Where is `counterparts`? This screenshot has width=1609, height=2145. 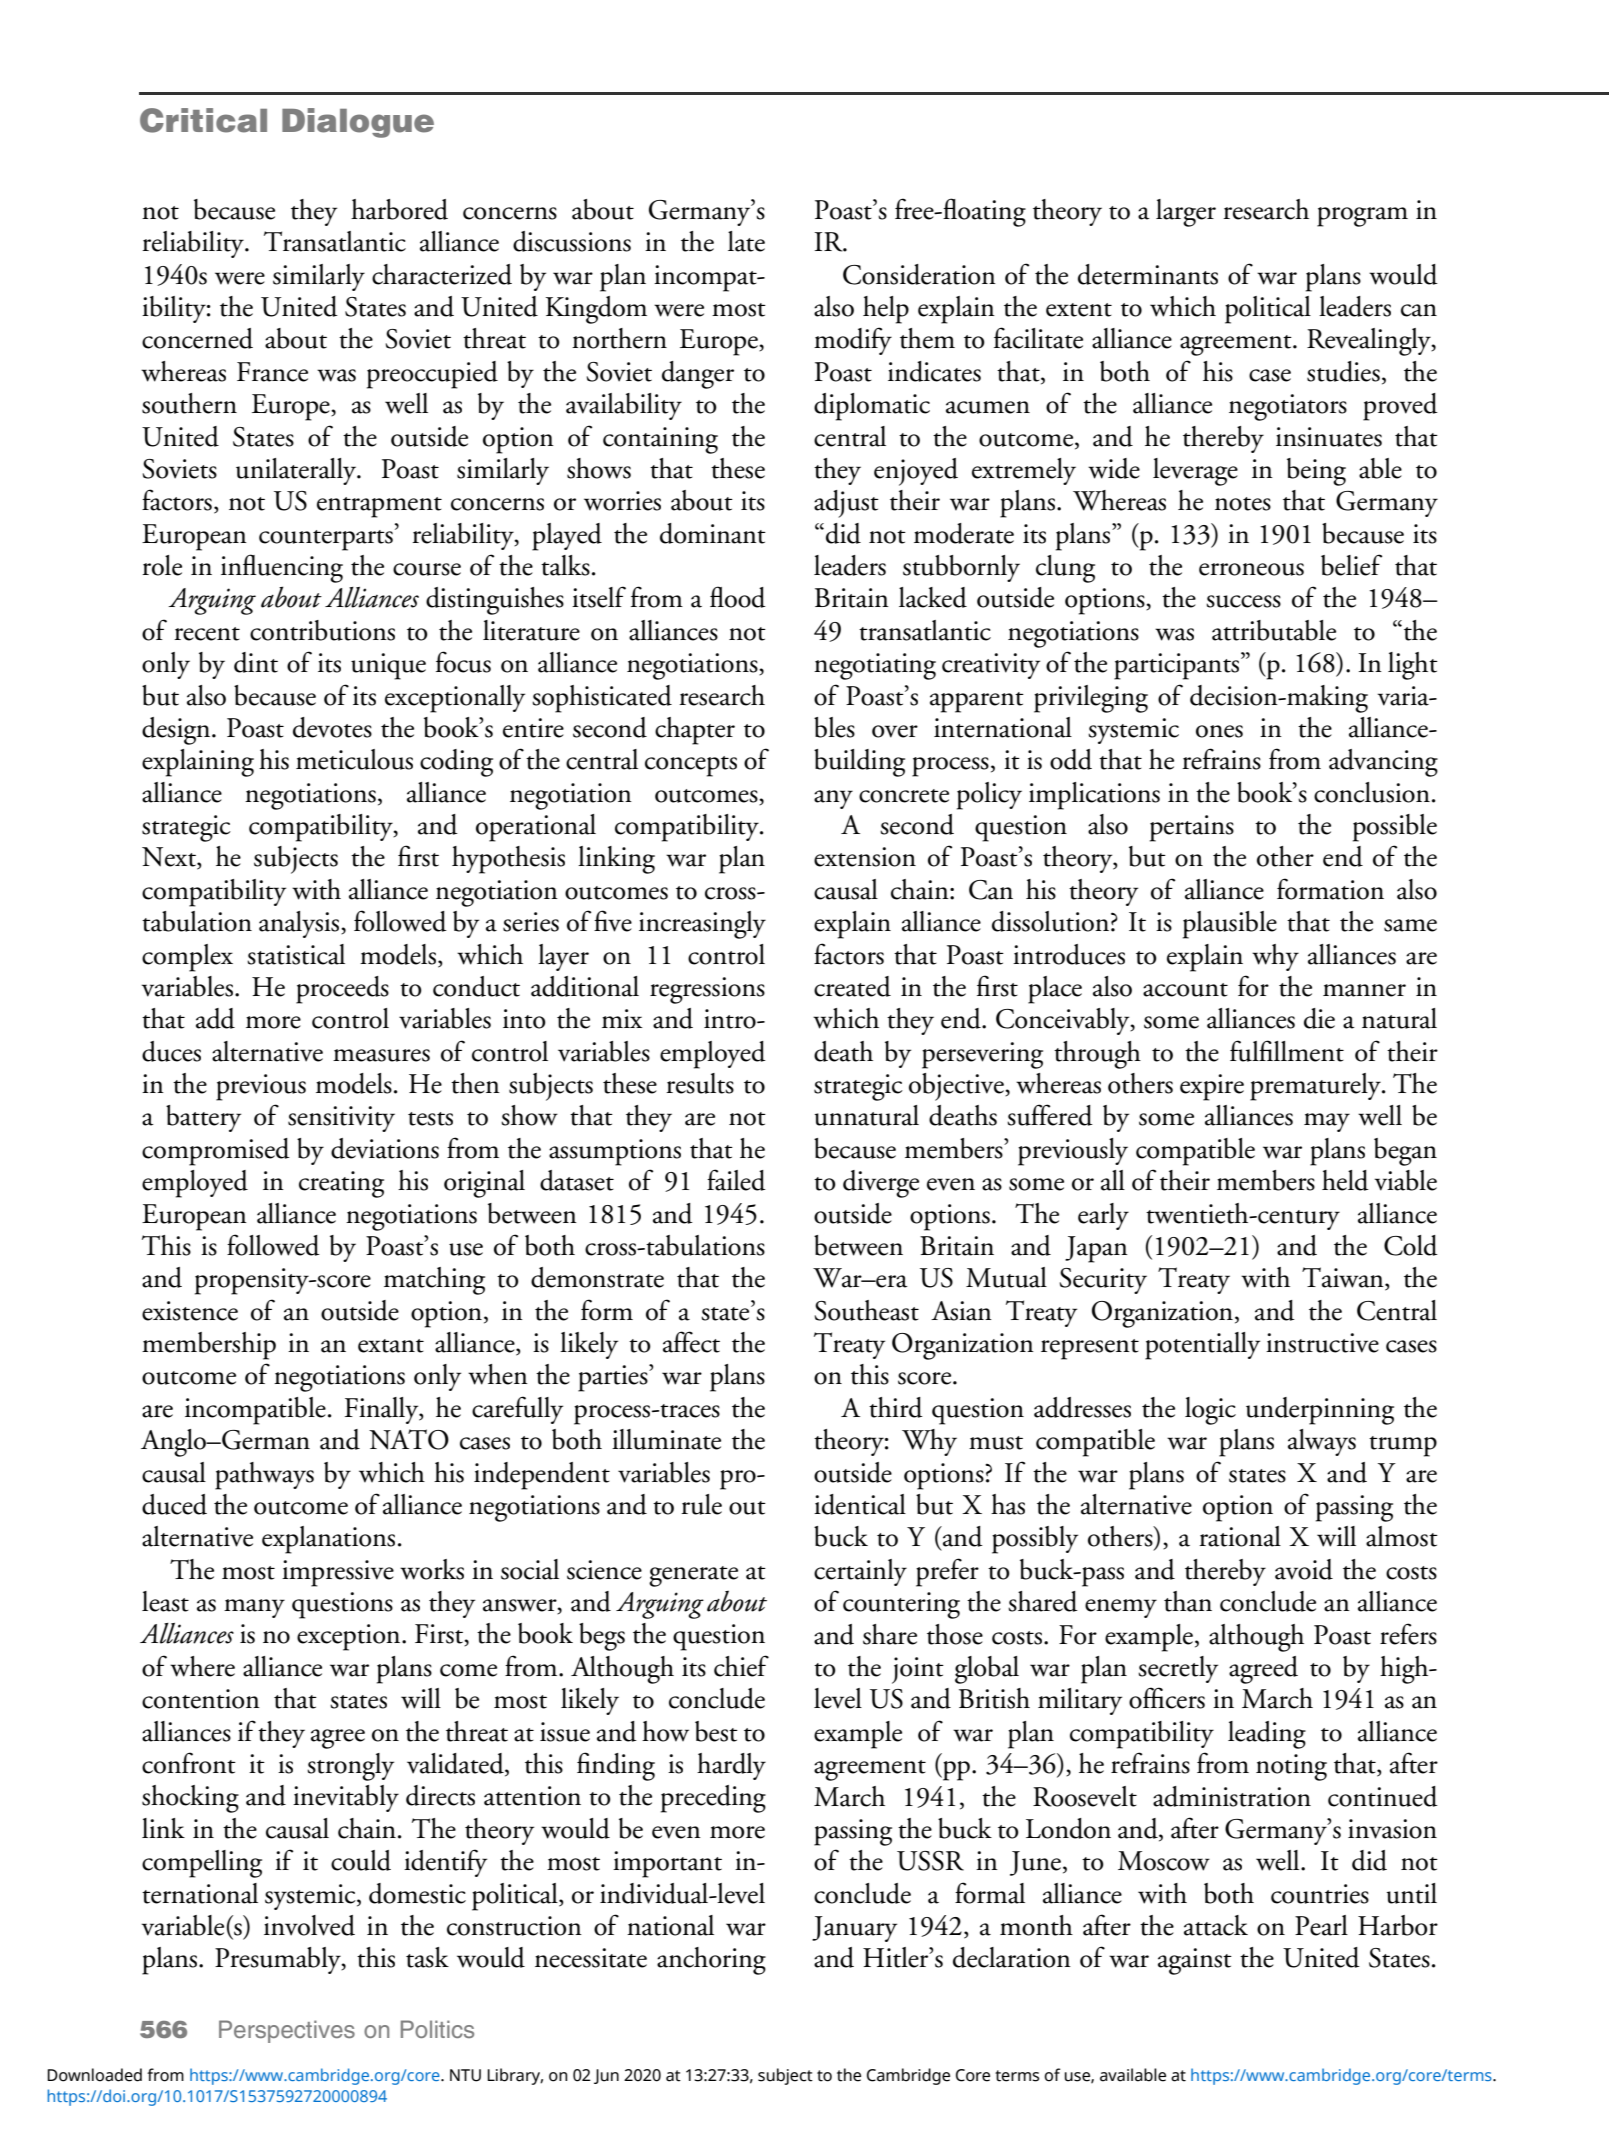
counterparts is located at coordinates (326, 540).
